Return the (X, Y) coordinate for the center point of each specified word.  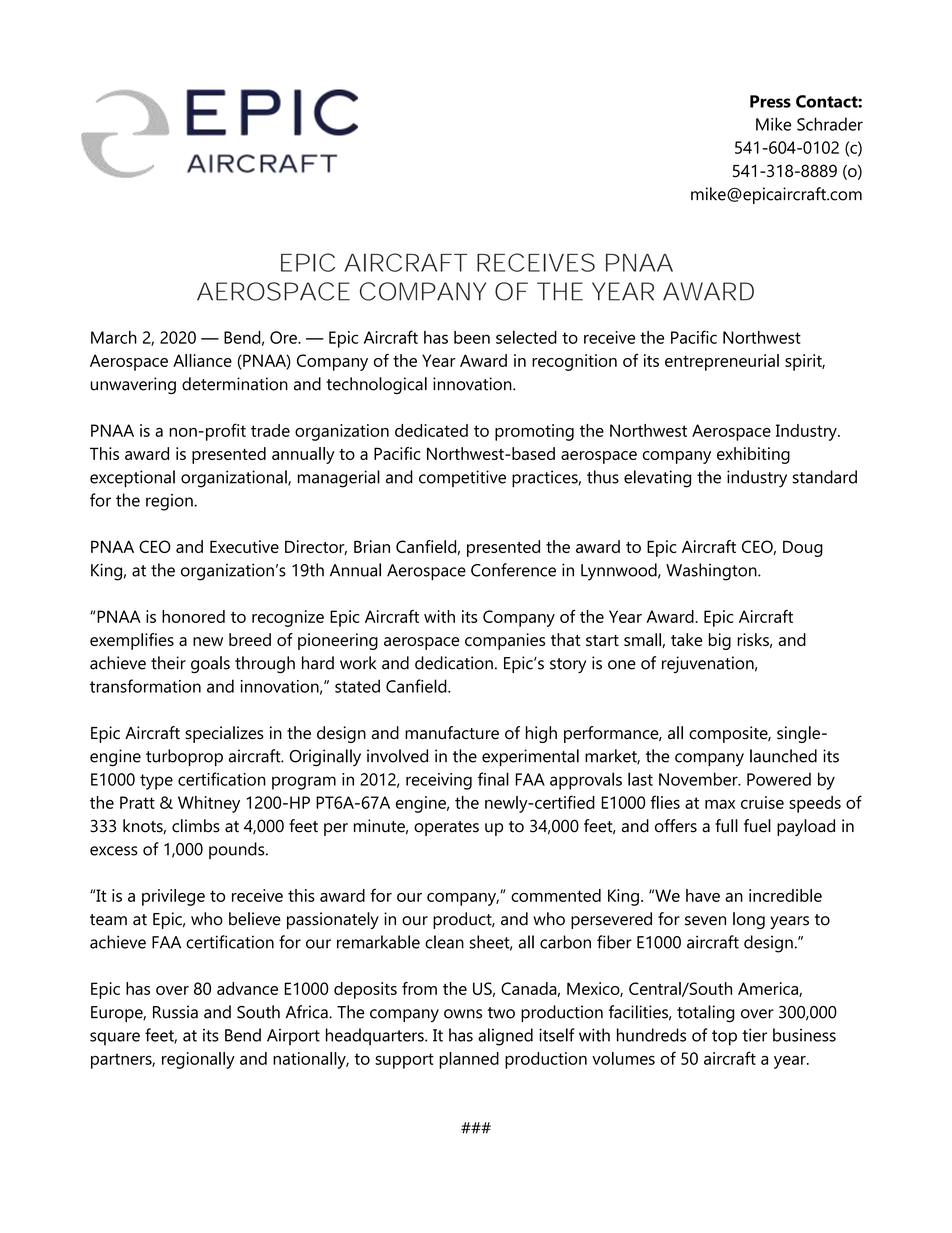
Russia (175, 1012)
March (114, 337)
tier (754, 1035)
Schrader (830, 124)
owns (463, 1014)
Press (770, 101)
